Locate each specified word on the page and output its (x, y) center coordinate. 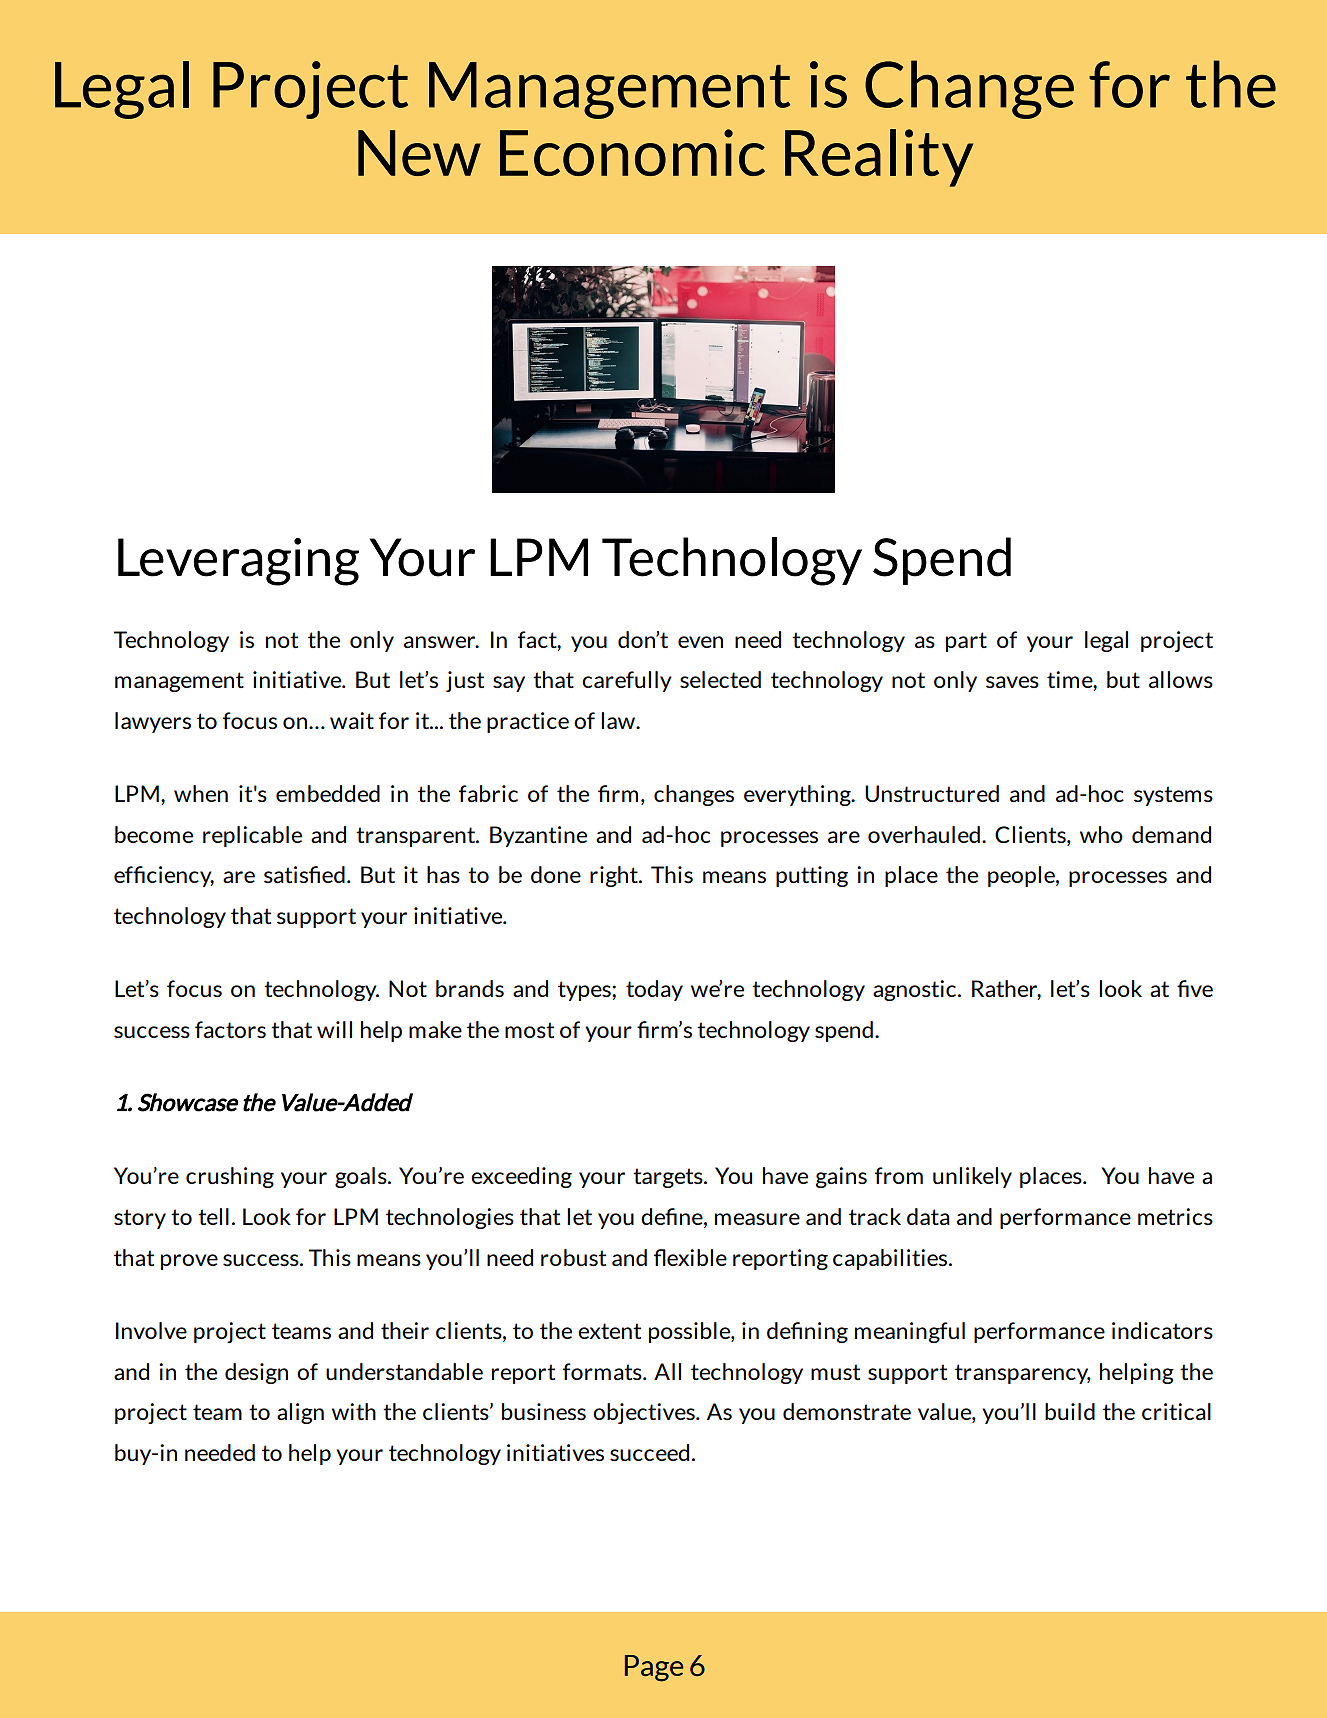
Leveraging (238, 562)
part (966, 642)
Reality (879, 158)
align (300, 1413)
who (1101, 834)
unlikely (972, 1177)
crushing (230, 1177)
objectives (645, 1413)
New (419, 153)
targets (669, 1178)
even (700, 642)
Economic (632, 152)
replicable (252, 836)
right (615, 876)
